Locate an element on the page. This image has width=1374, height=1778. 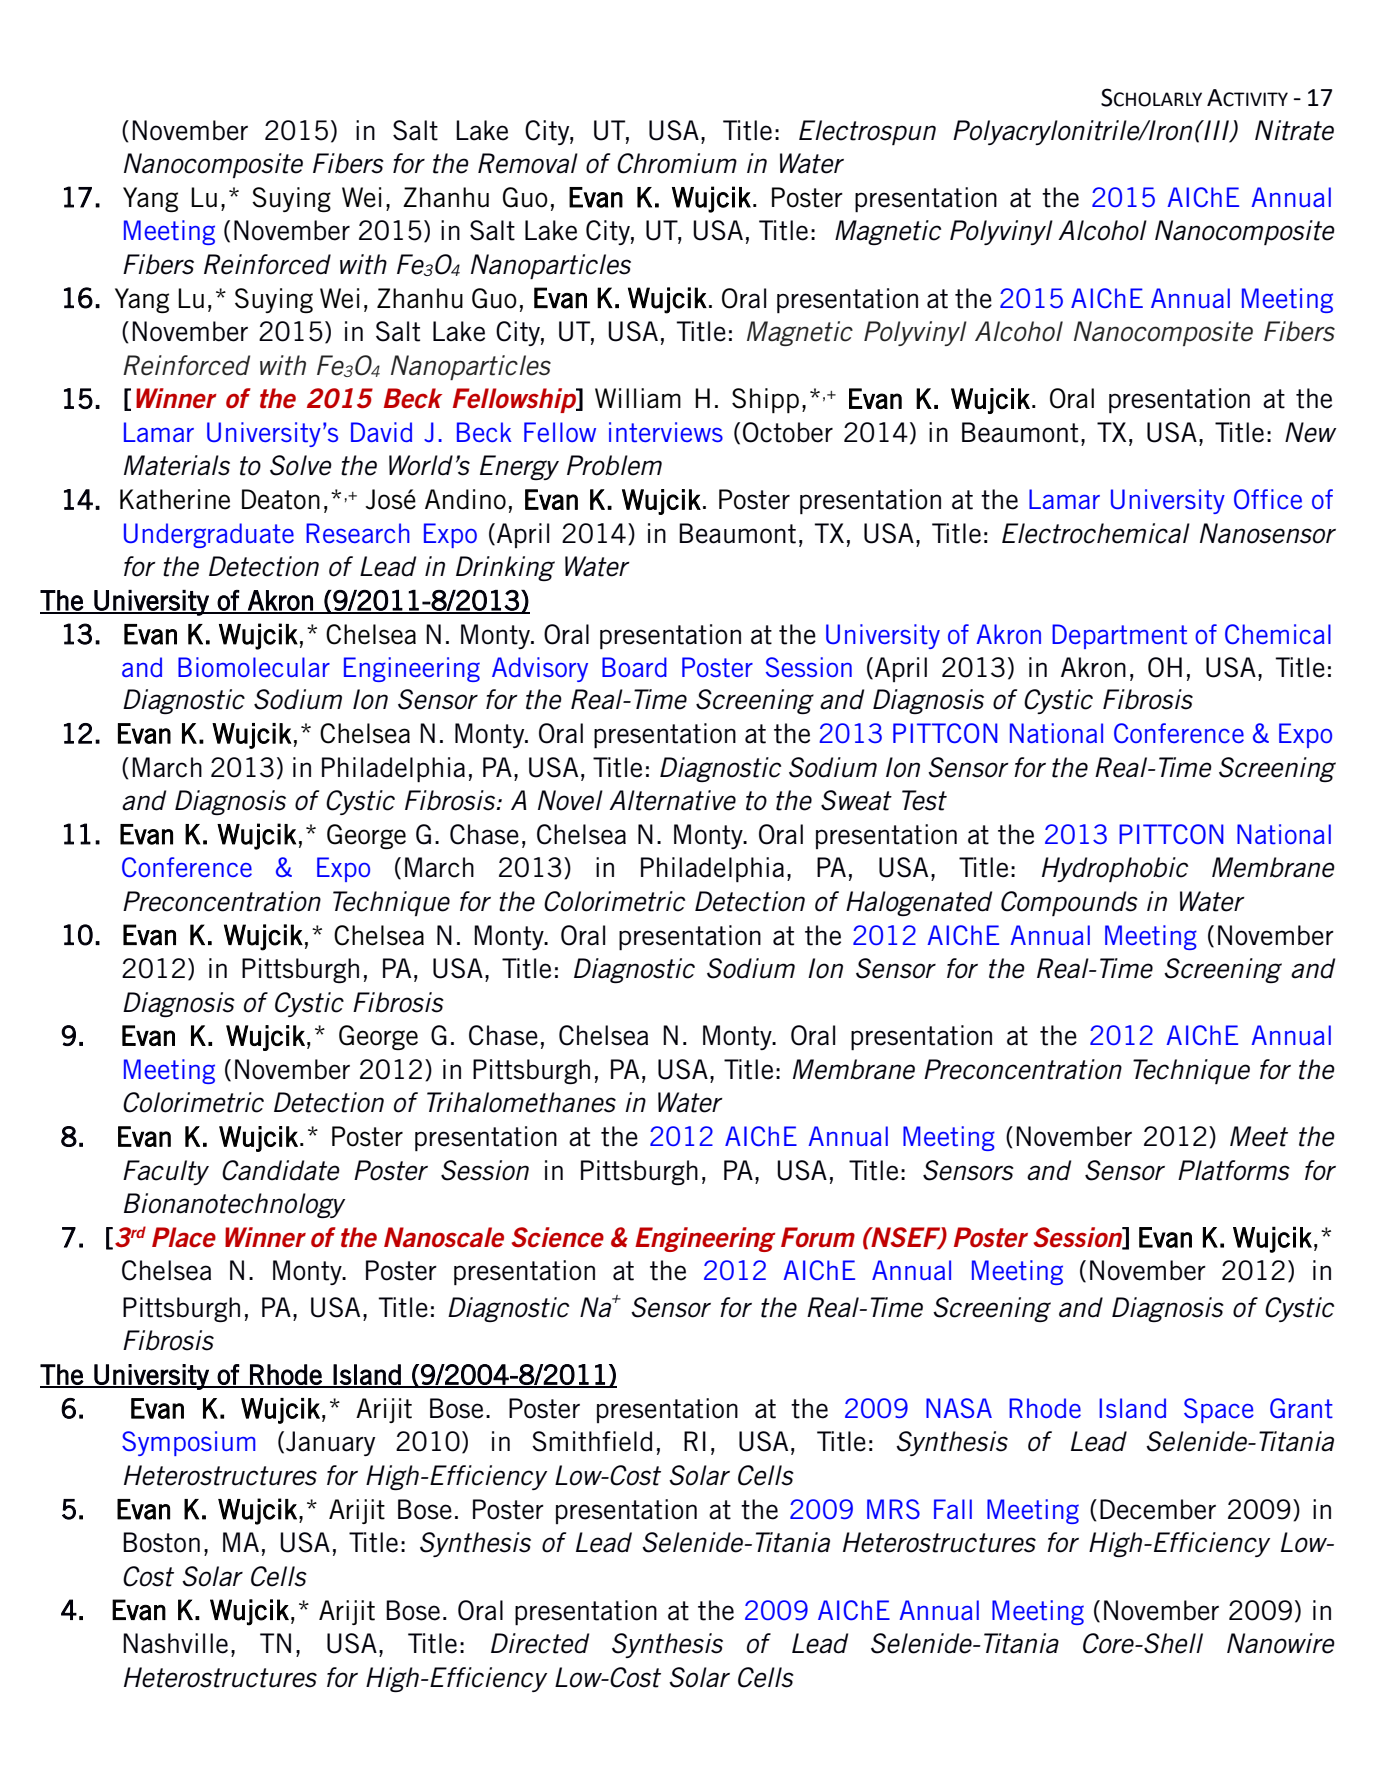
Nitrate is located at coordinates (1294, 130).
